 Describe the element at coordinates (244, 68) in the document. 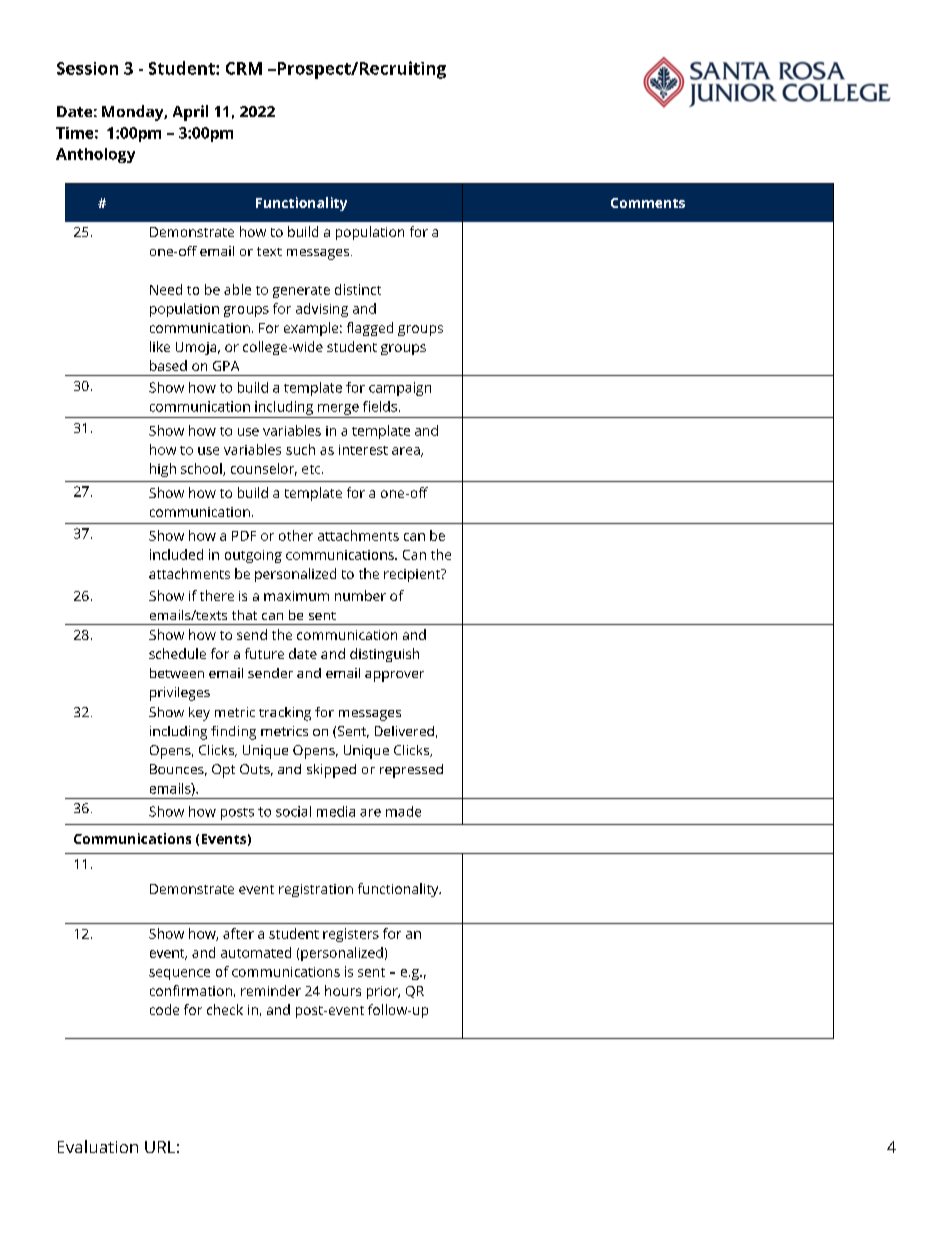

I see `CRM` at that location.
